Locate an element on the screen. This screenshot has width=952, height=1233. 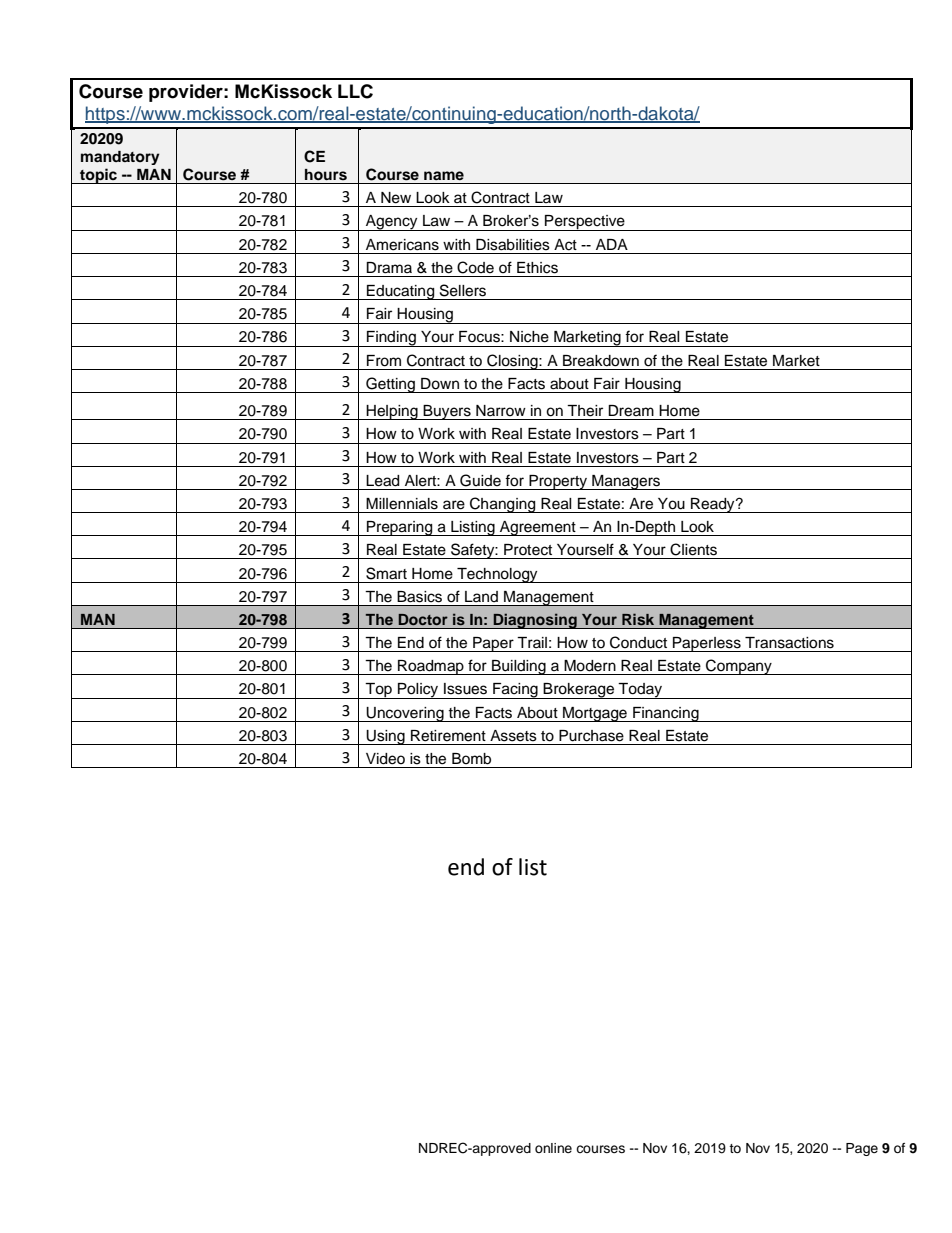
Purchase is located at coordinates (591, 736).
